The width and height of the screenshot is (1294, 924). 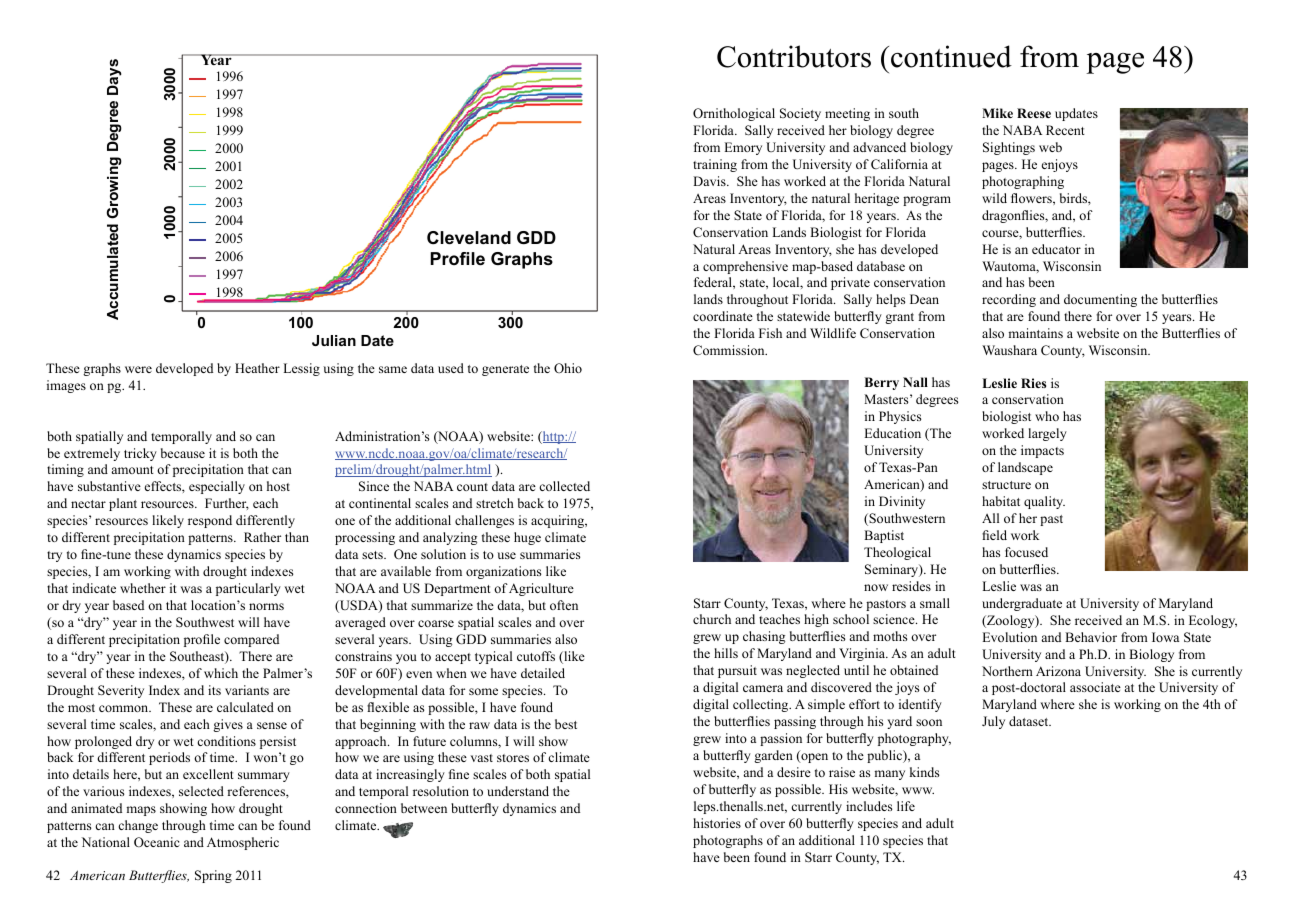 What do you see at coordinates (1034, 113) in the screenshot?
I see `Reese` at bounding box center [1034, 113].
